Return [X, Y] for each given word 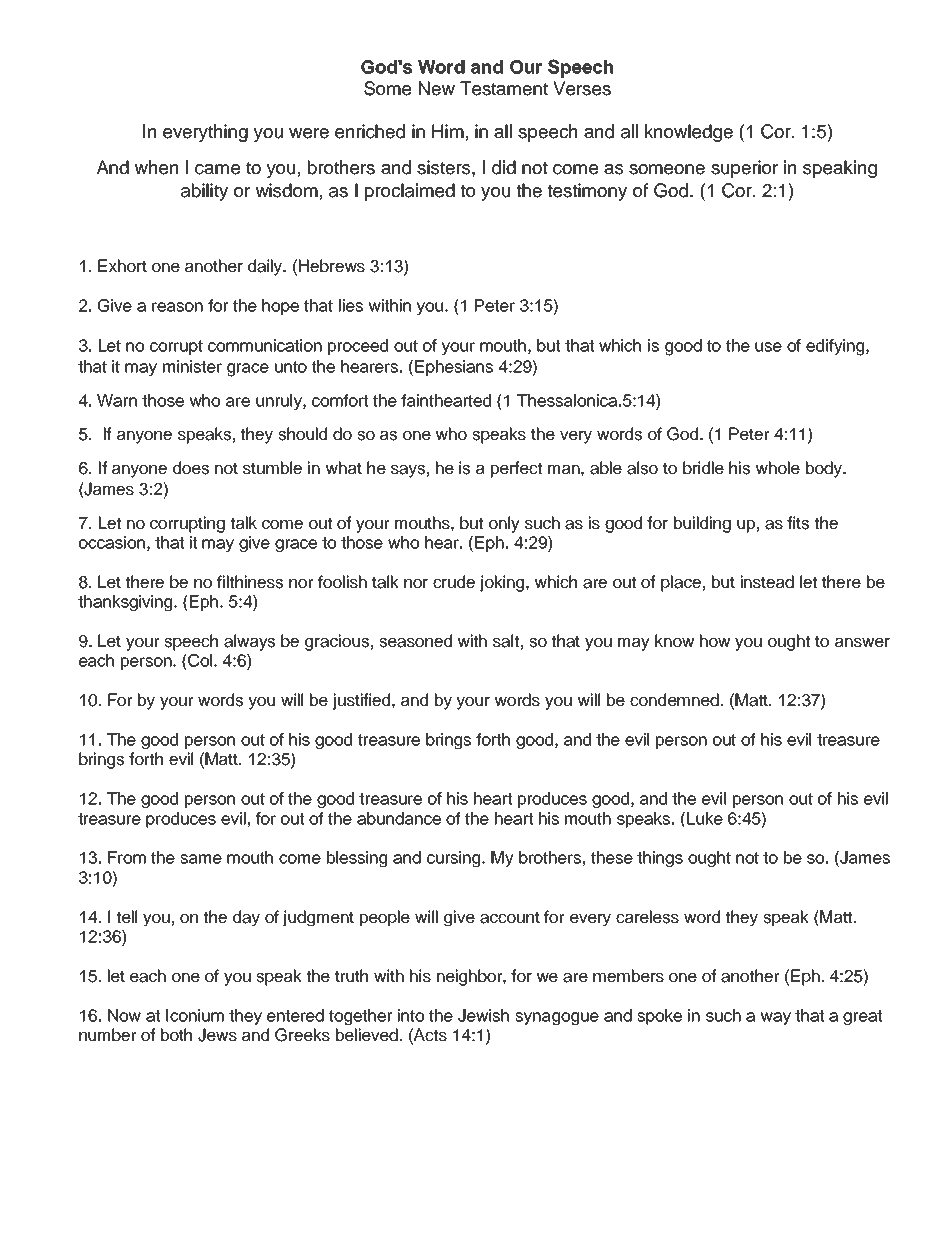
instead [767, 582]
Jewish [483, 1015]
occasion [112, 542]
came [217, 169]
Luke [705, 818]
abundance [399, 818]
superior [744, 169]
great [862, 1017]
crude [454, 582]
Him [448, 131]
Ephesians [454, 368]
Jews [217, 1035]
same [201, 859]
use [768, 347]
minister [192, 366]
